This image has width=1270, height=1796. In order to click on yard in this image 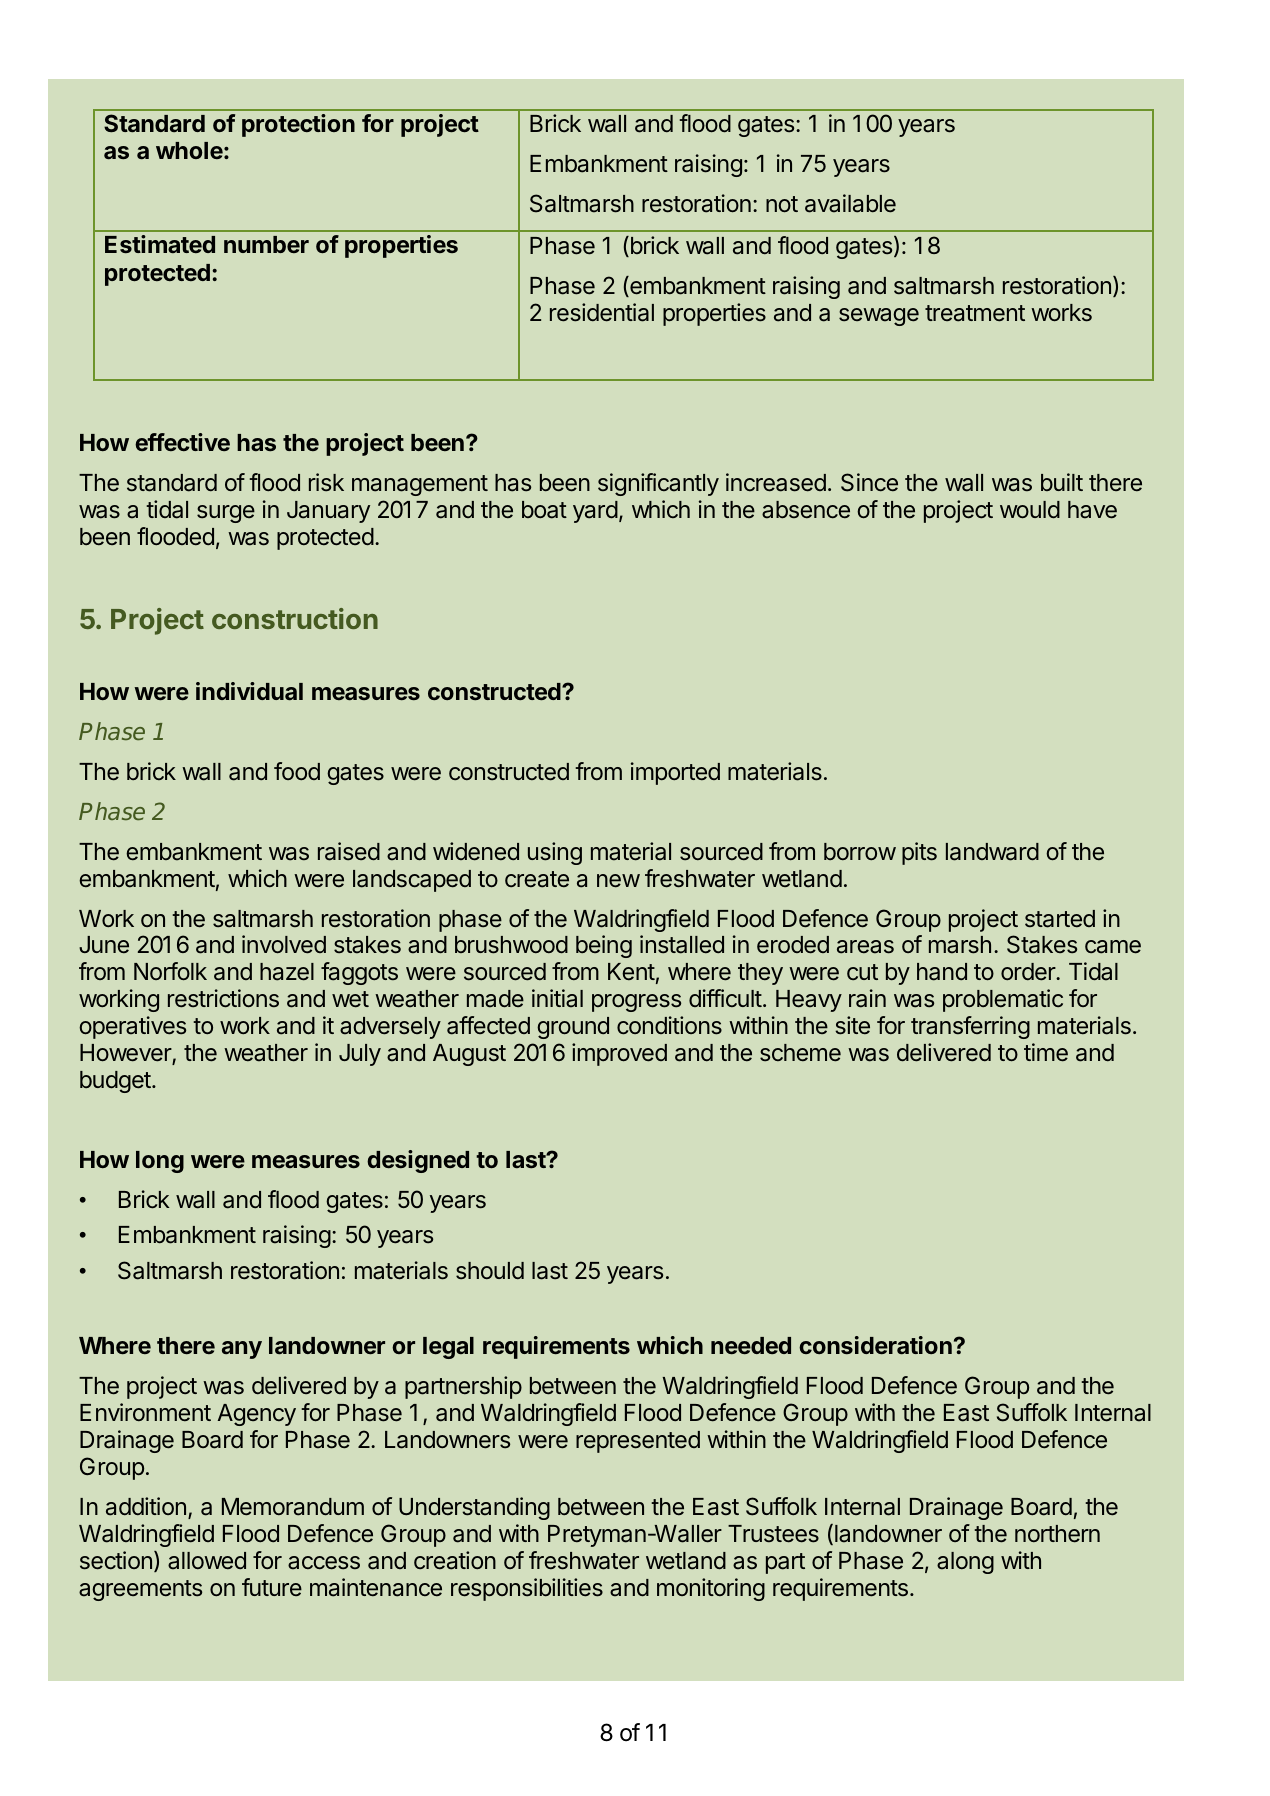, I will do `click(595, 512)`.
